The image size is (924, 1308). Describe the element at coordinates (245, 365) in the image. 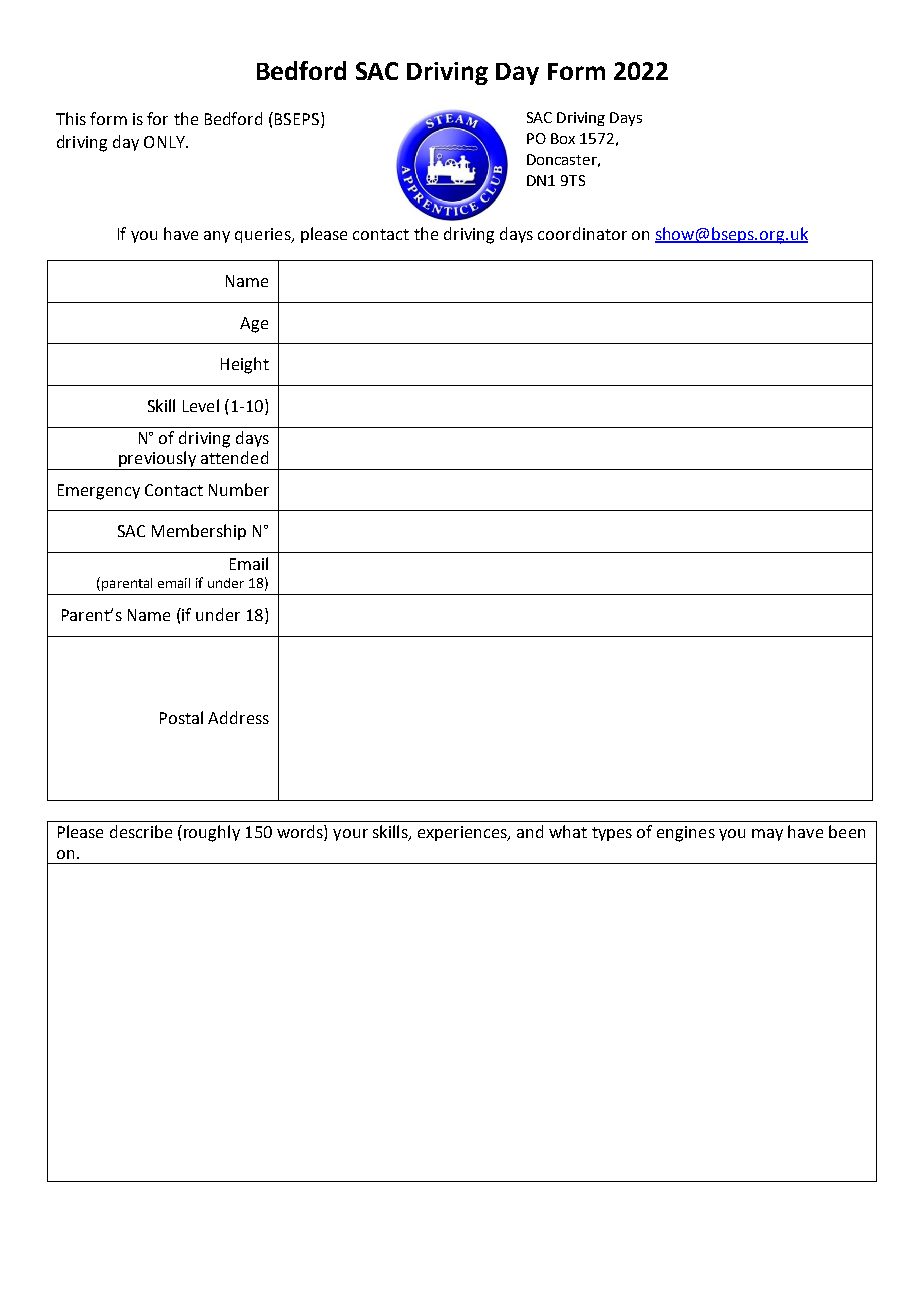

I see `Height` at that location.
